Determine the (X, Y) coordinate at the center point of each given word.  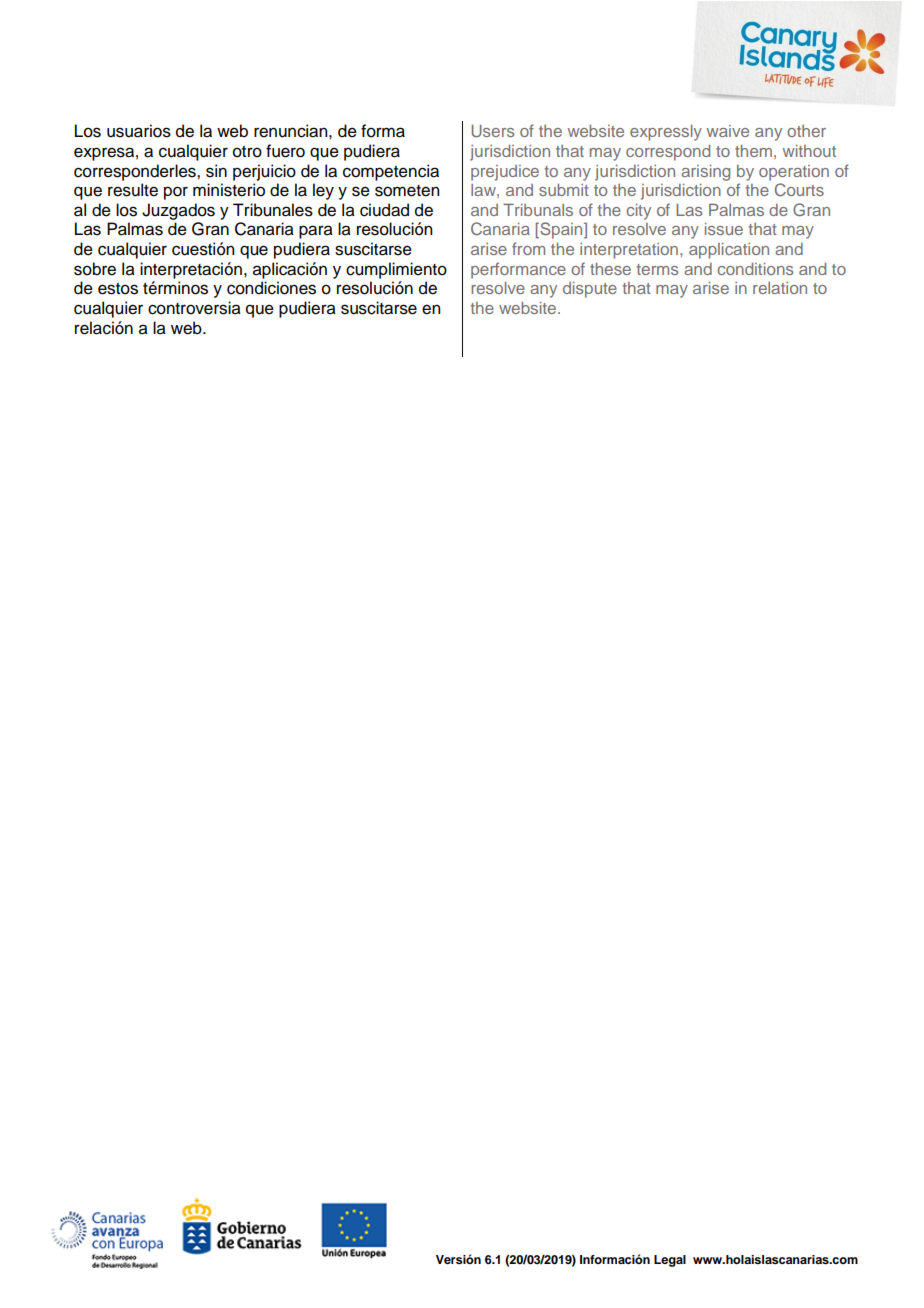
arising (705, 173)
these (610, 269)
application (729, 251)
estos (118, 289)
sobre (95, 269)
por (176, 193)
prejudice (505, 173)
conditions (755, 269)
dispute (590, 290)
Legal (670, 1261)
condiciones (271, 288)
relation (780, 288)
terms (657, 269)
